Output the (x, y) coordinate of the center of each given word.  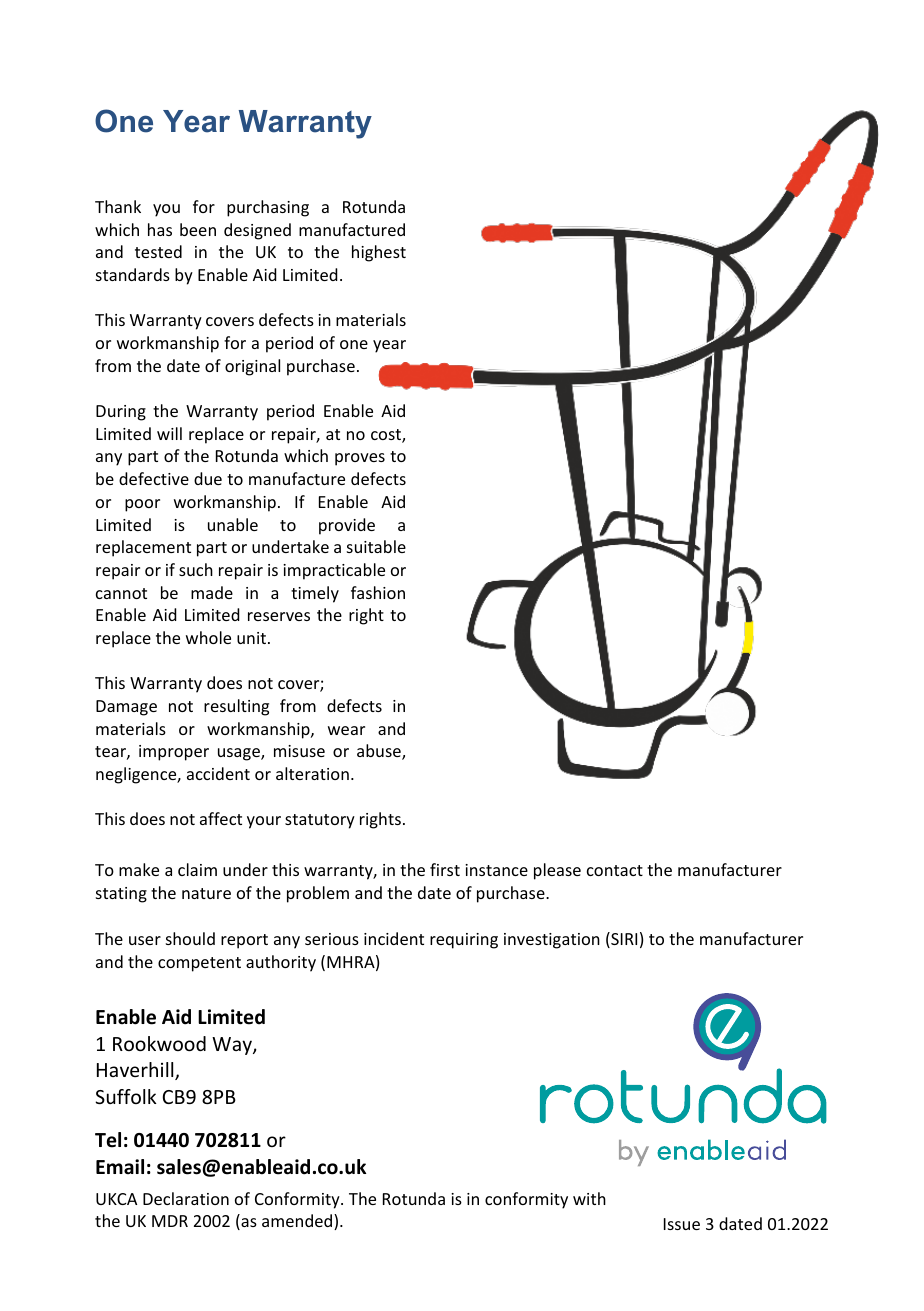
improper (174, 753)
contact (615, 870)
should (190, 938)
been (198, 229)
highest (379, 253)
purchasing (268, 208)
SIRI (623, 940)
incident (394, 938)
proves (360, 459)
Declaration (186, 1198)
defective (154, 478)
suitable (376, 546)
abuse (380, 752)
